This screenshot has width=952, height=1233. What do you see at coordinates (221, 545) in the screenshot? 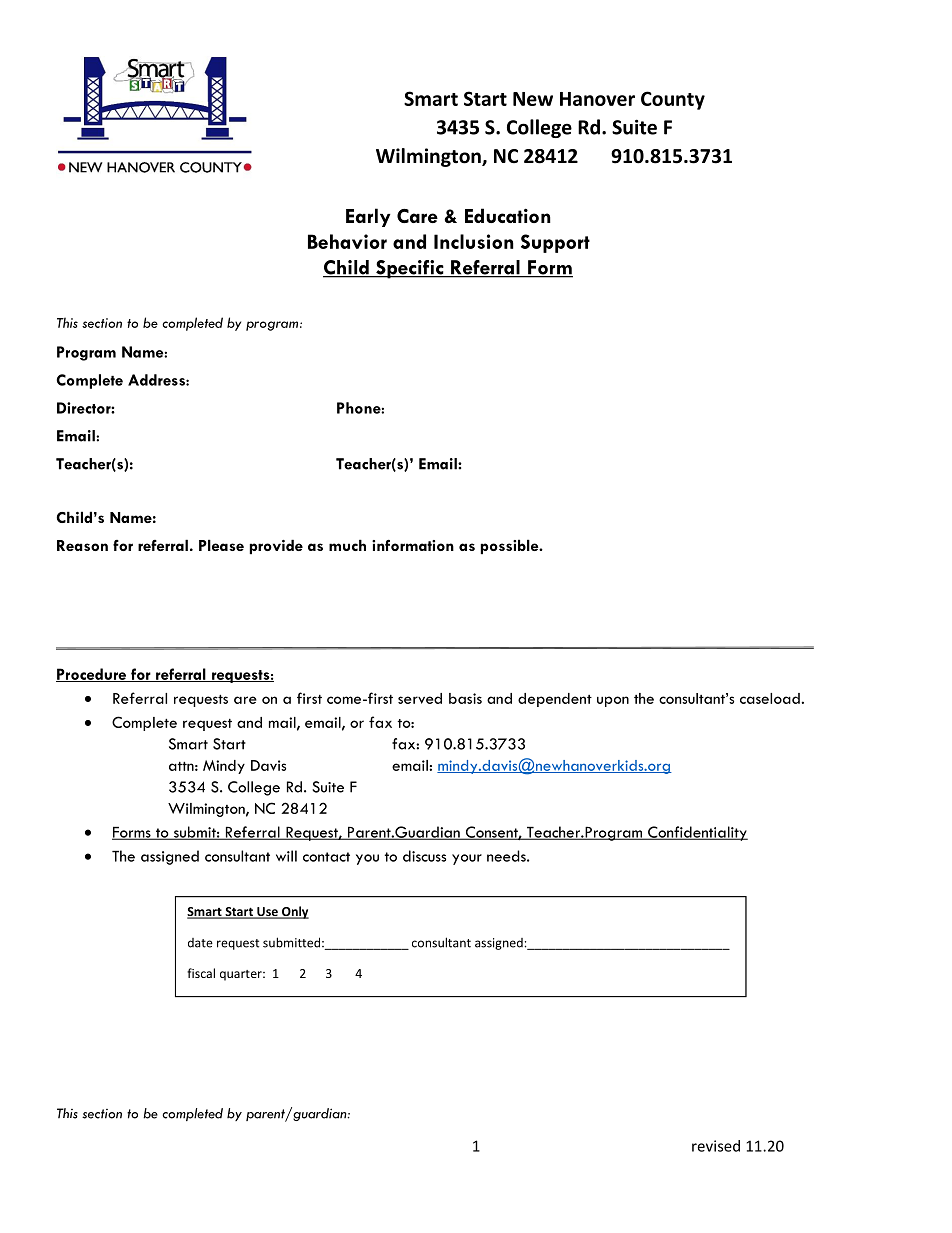
I see `Please` at bounding box center [221, 545].
